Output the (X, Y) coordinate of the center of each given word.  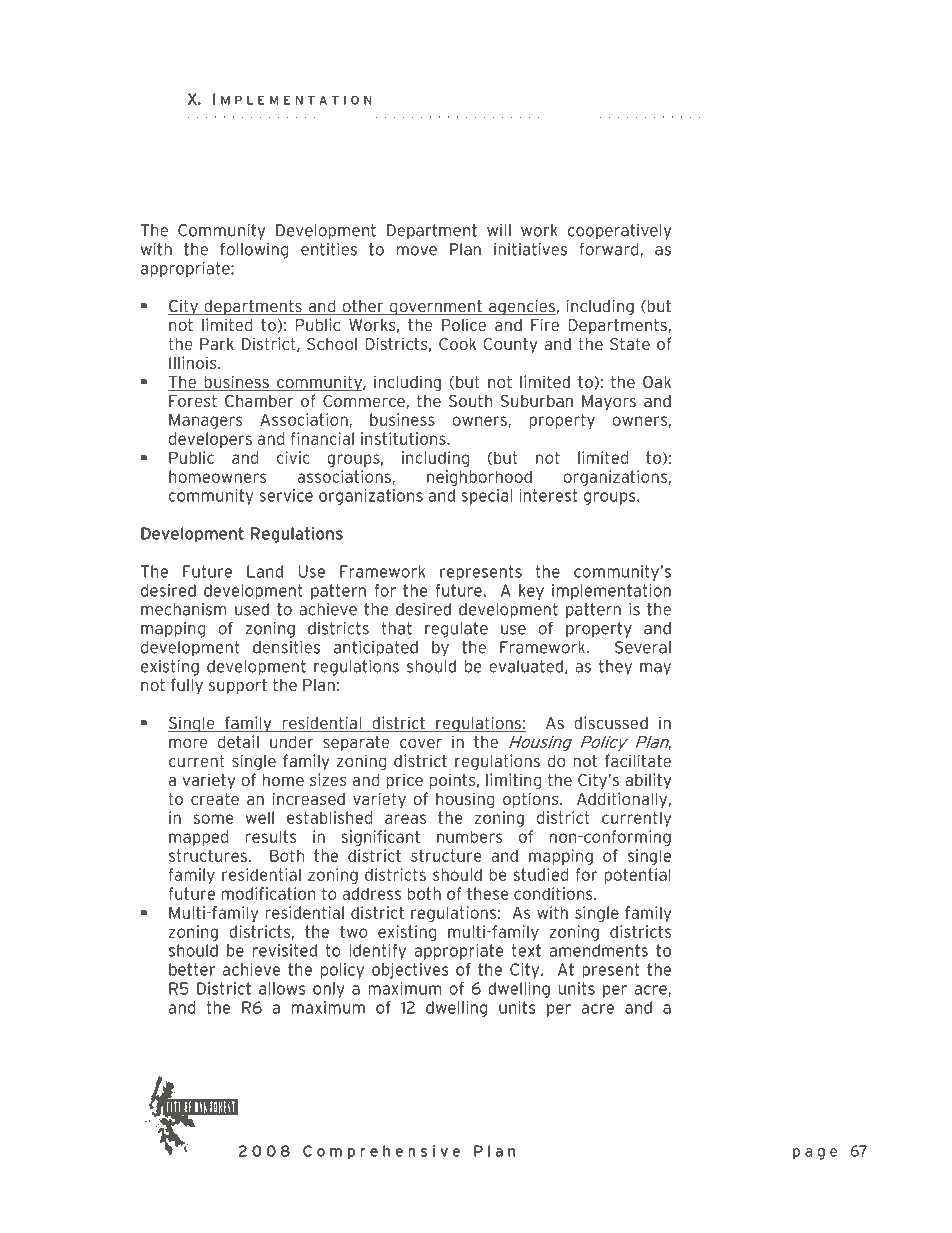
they (615, 668)
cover (421, 743)
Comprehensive (381, 1152)
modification (269, 893)
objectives (410, 971)
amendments (598, 950)
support (238, 686)
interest (548, 495)
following (254, 251)
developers (210, 440)
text (526, 950)
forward (608, 249)
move (417, 251)
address (371, 893)
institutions (404, 438)
